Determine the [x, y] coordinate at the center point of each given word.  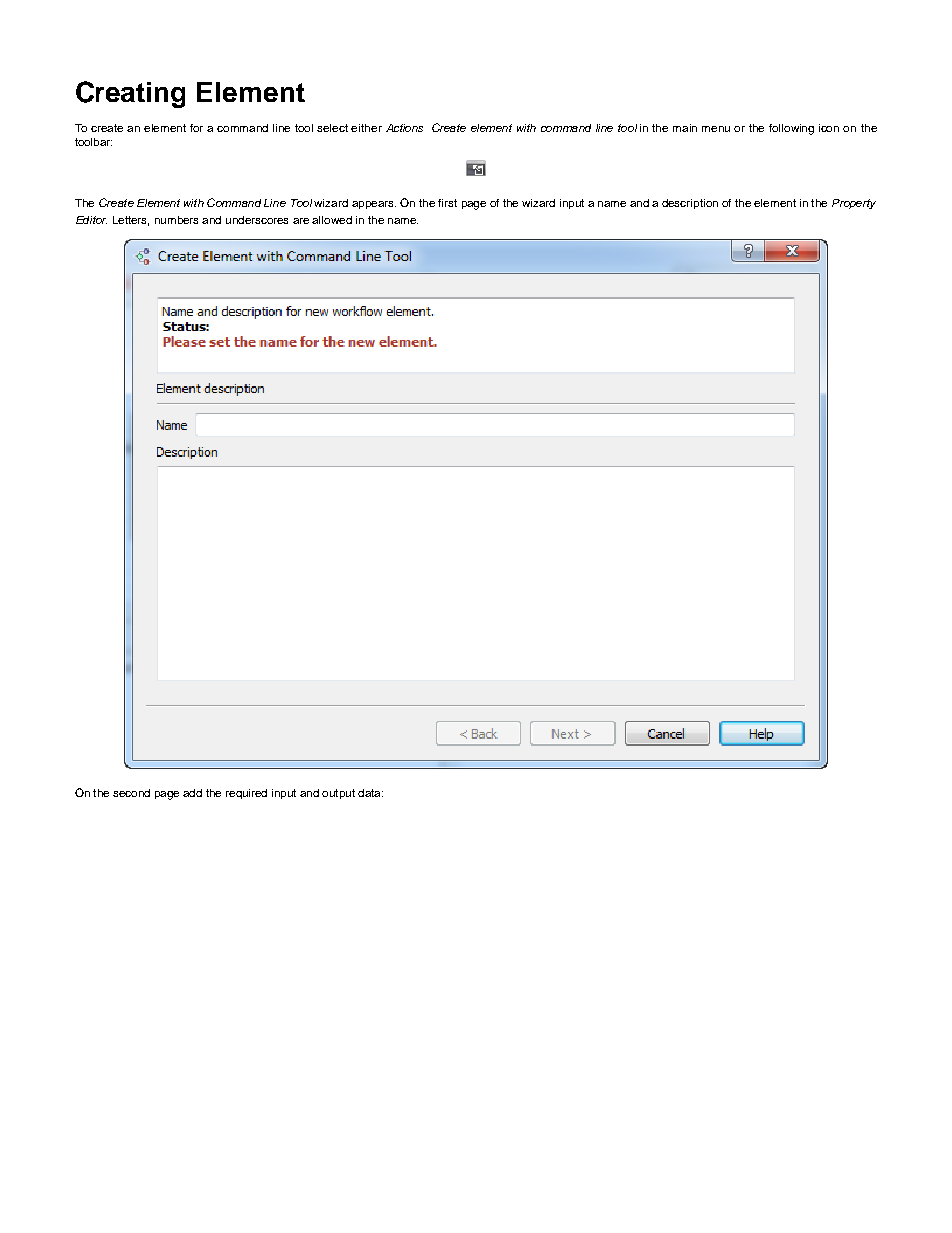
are [301, 221]
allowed [332, 220]
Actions [404, 128]
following [791, 129]
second [131, 793]
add [192, 793]
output [338, 794]
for [196, 128]
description [690, 204]
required [246, 794]
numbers [176, 220]
